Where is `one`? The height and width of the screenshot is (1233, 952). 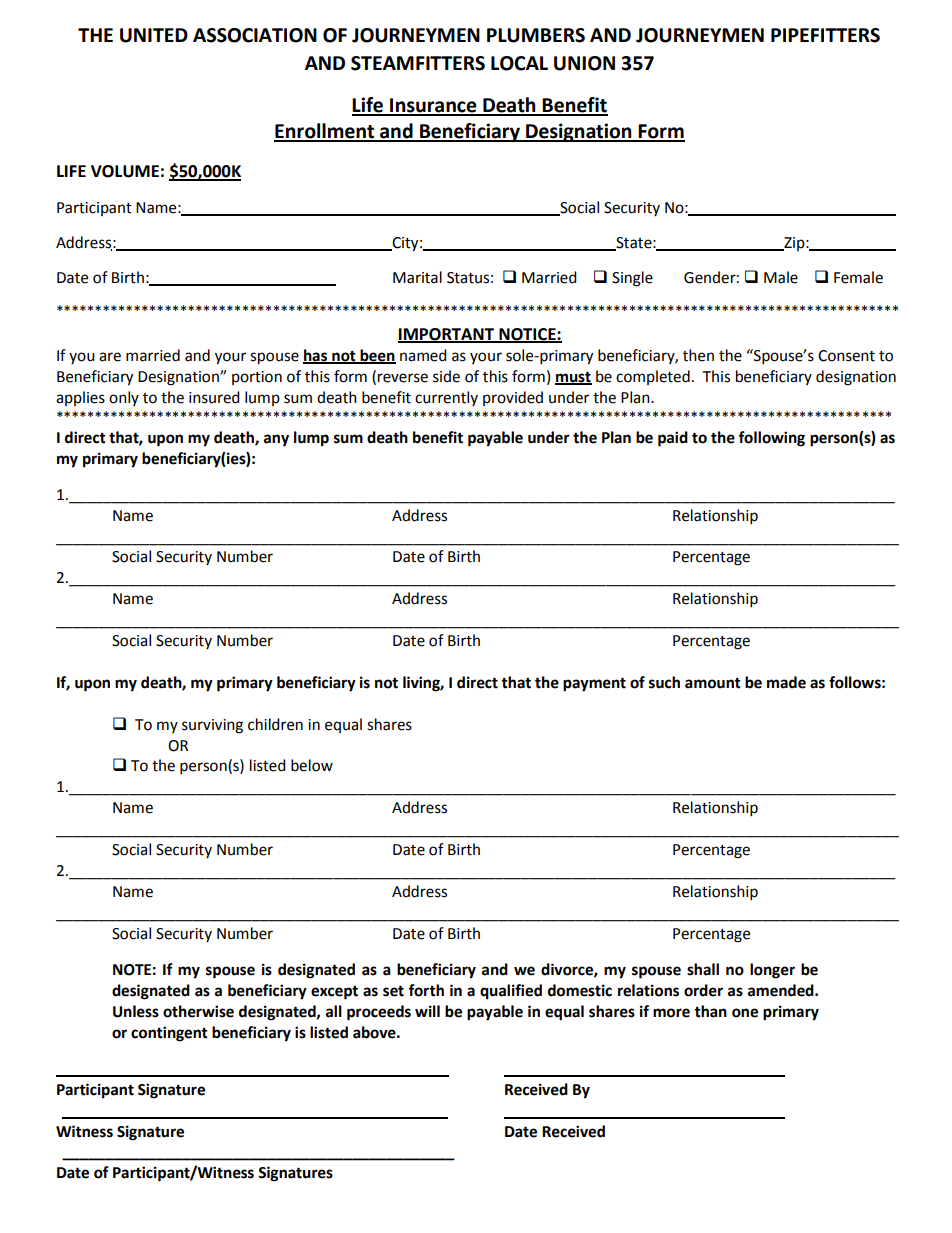
one is located at coordinates (745, 1013).
